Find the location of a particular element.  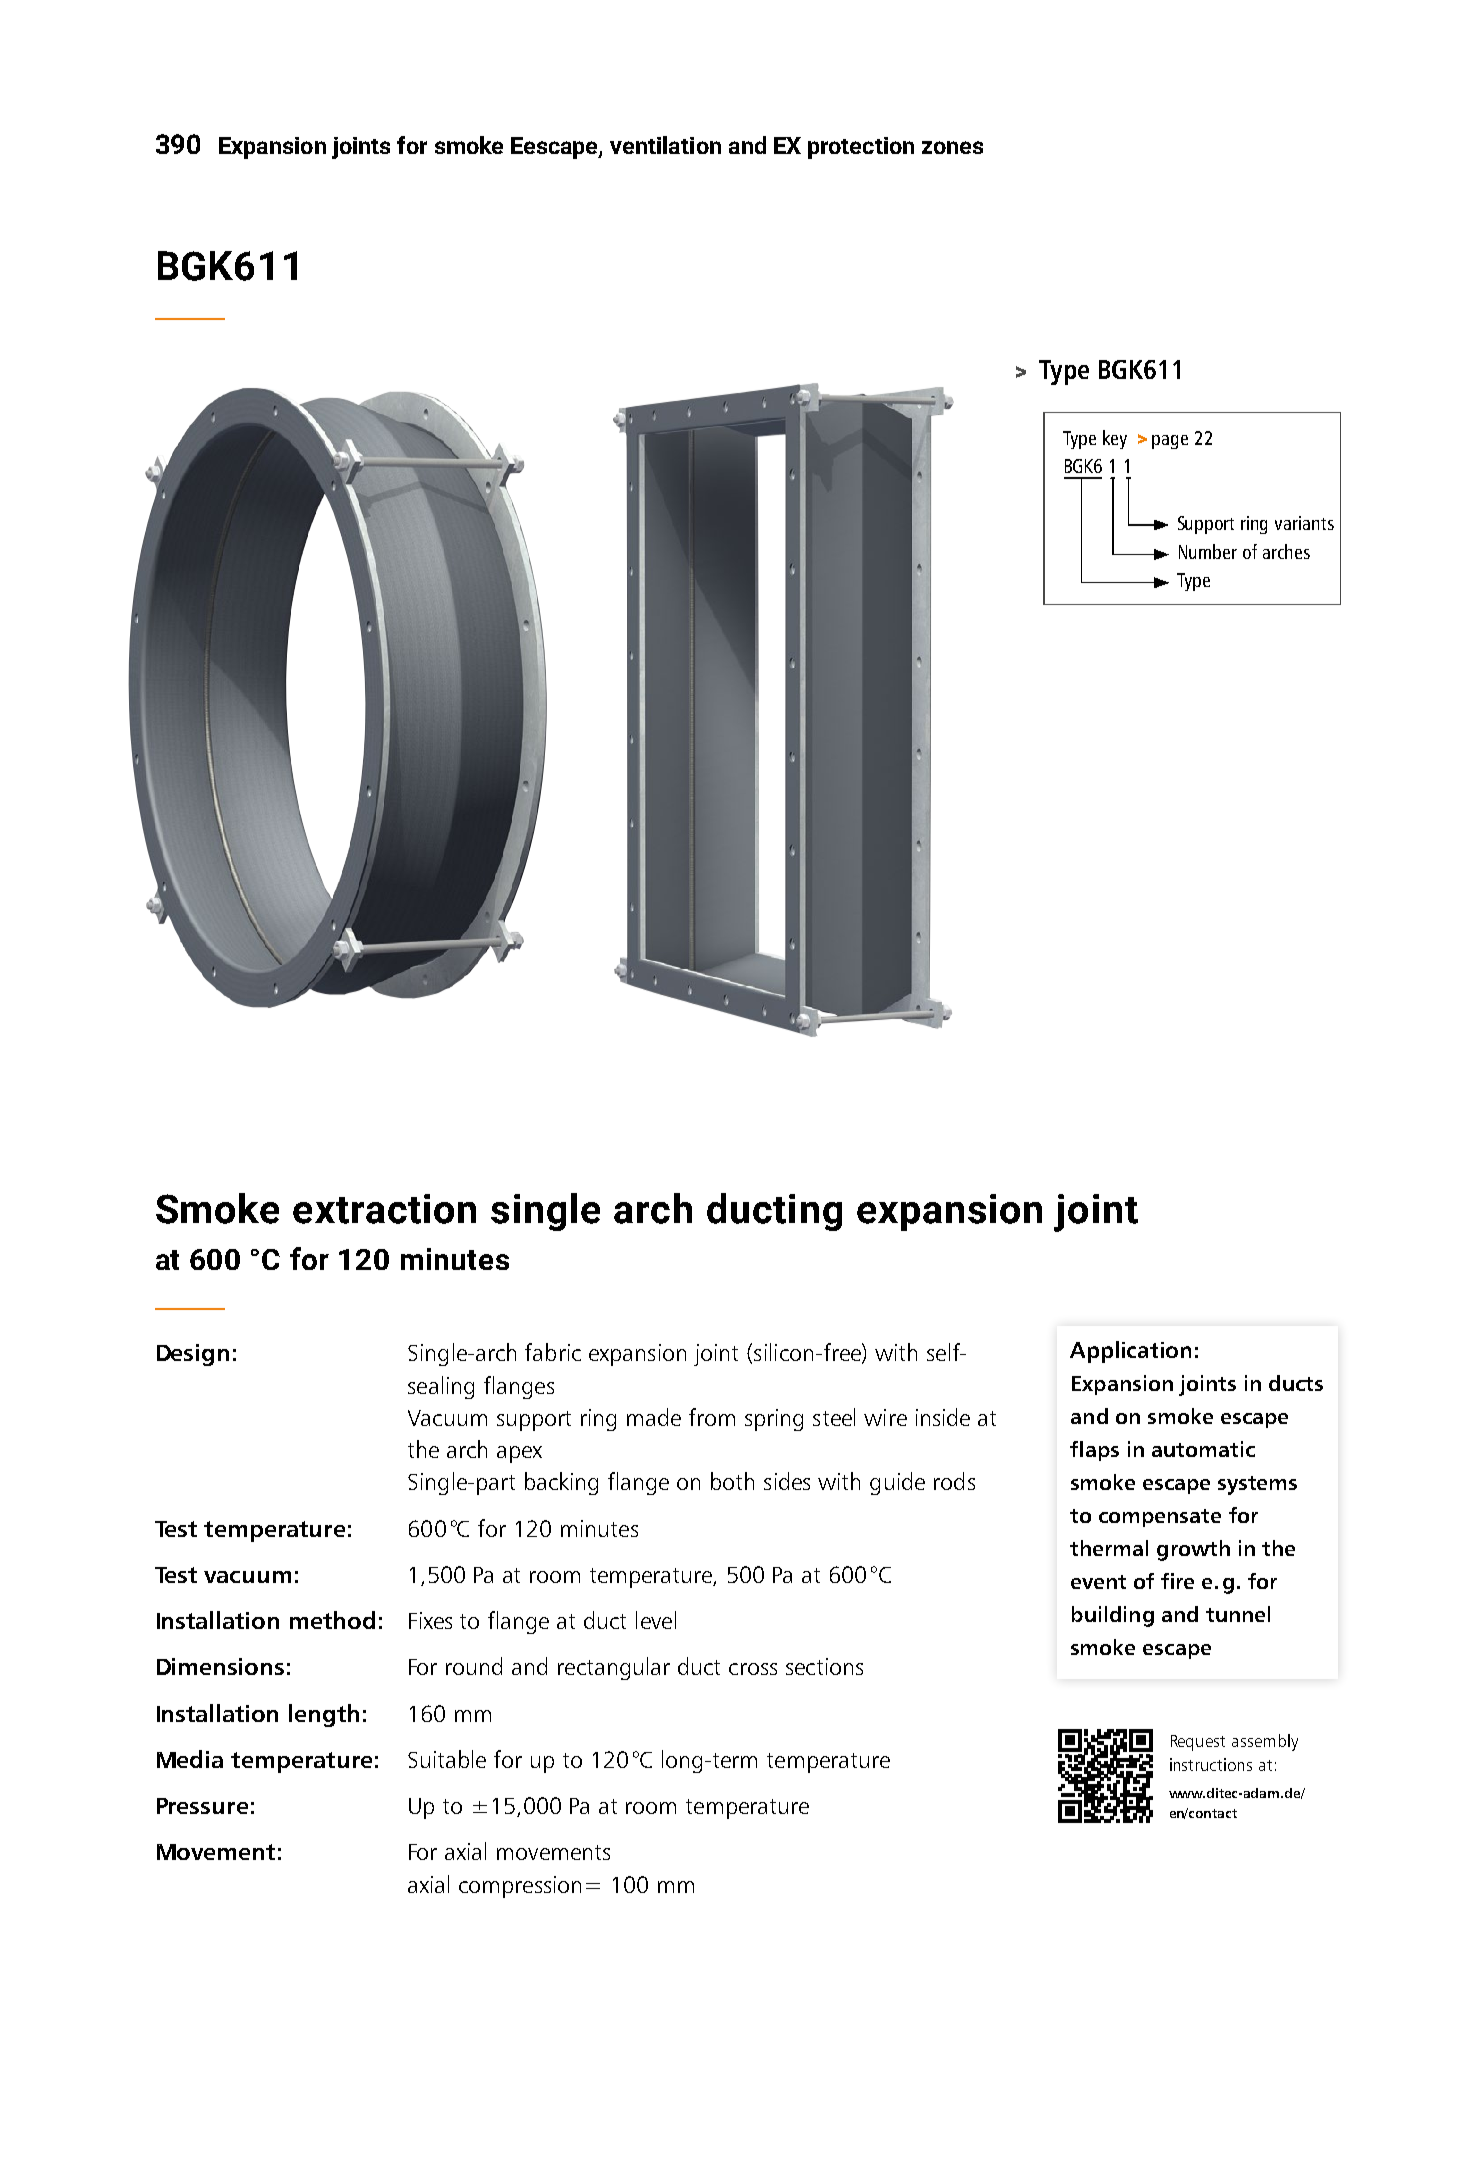

protection is located at coordinates (861, 148).
